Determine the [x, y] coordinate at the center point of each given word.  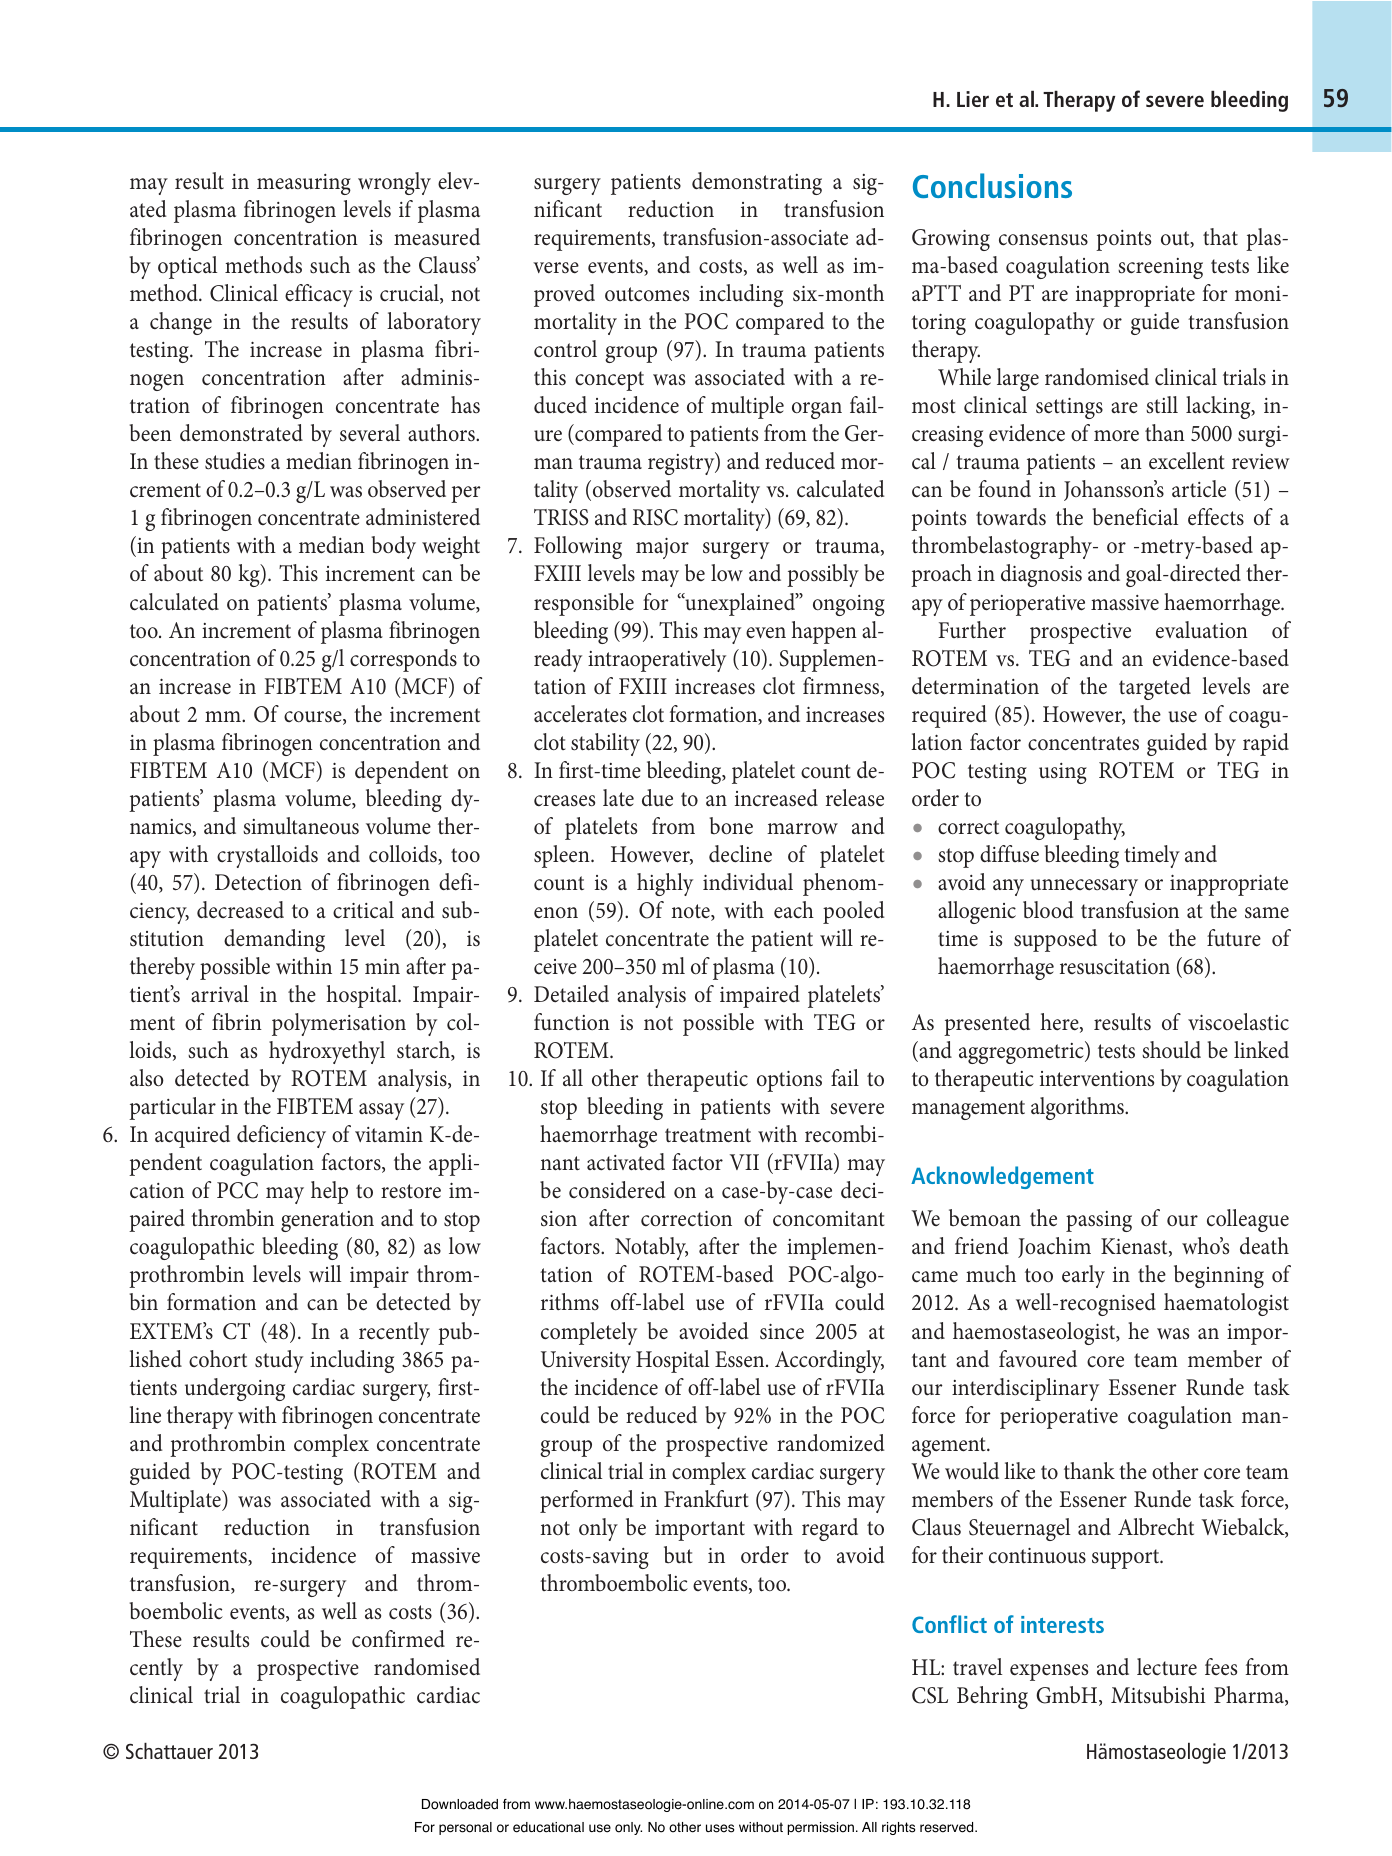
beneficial [1135, 517]
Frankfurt [706, 1499]
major [662, 548]
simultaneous [301, 826]
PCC [237, 1190]
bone [731, 826]
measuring [304, 184]
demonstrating [757, 183]
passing [1099, 1221]
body [394, 547]
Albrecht [1156, 1527]
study [279, 1361]
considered [617, 1190]
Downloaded [460, 1804]
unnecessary [1084, 887]
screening [1160, 268]
